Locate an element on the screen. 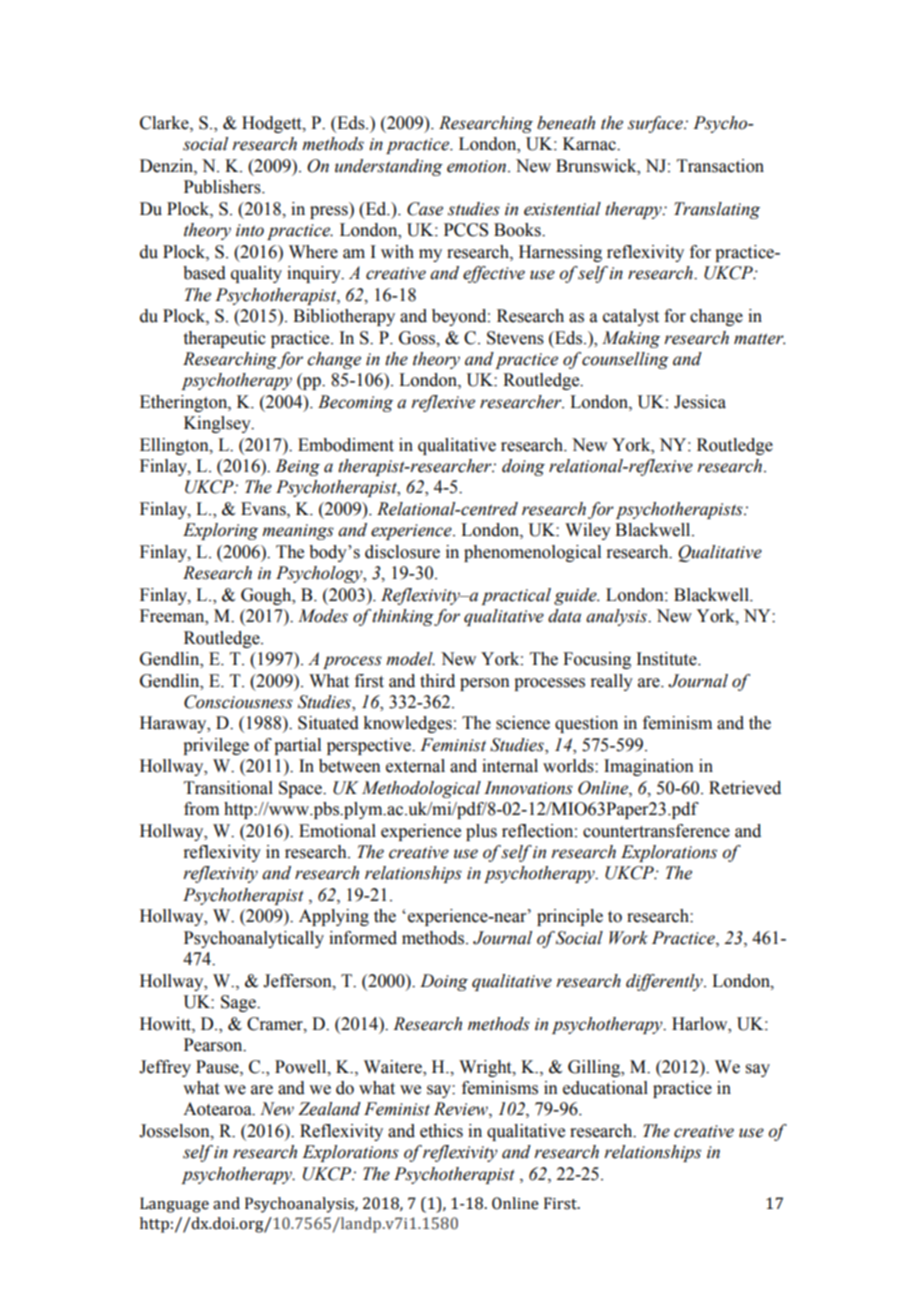  ethics is located at coordinates (441, 1131).
